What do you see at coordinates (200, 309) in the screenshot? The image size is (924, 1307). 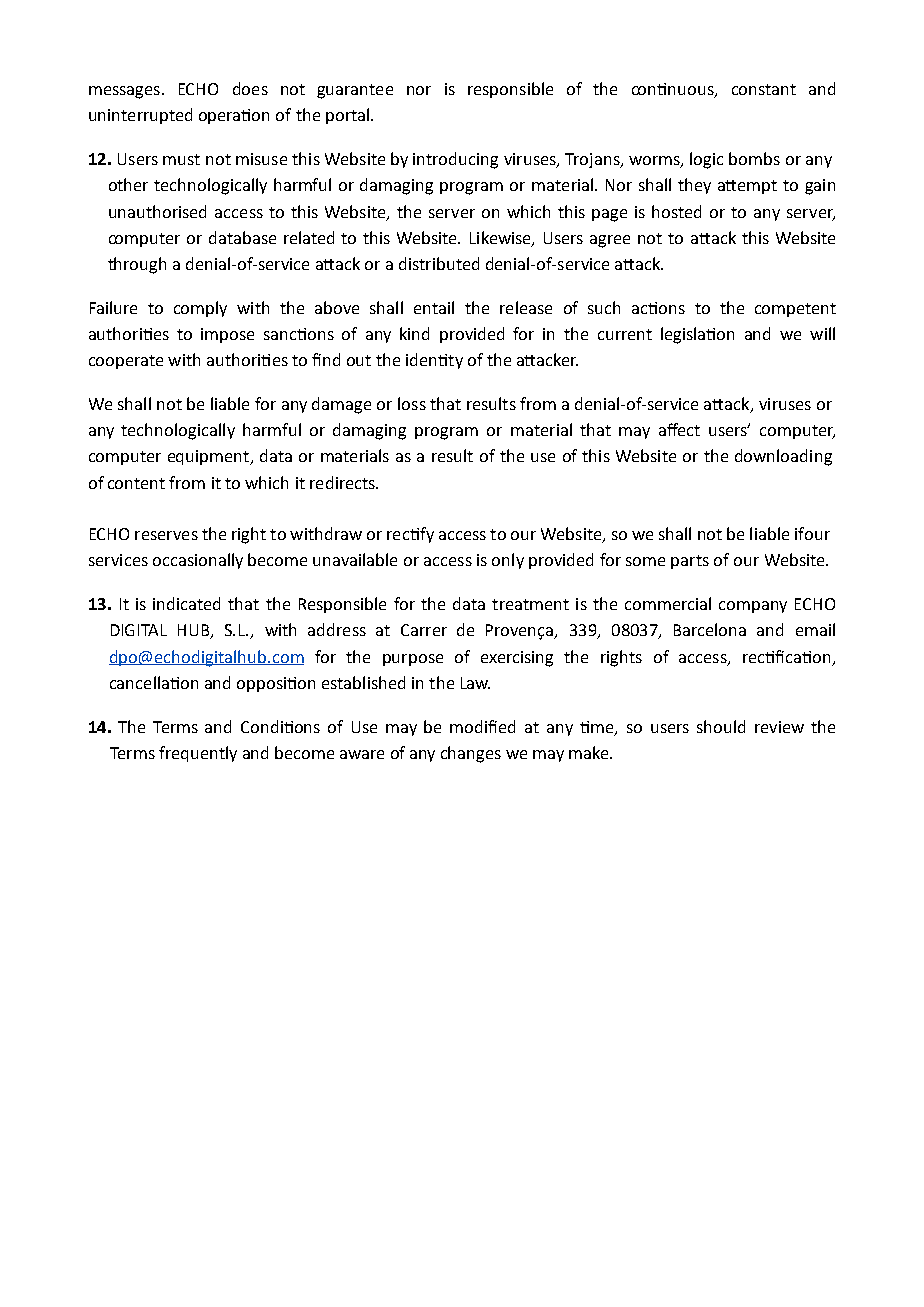 I see `comply` at bounding box center [200, 309].
